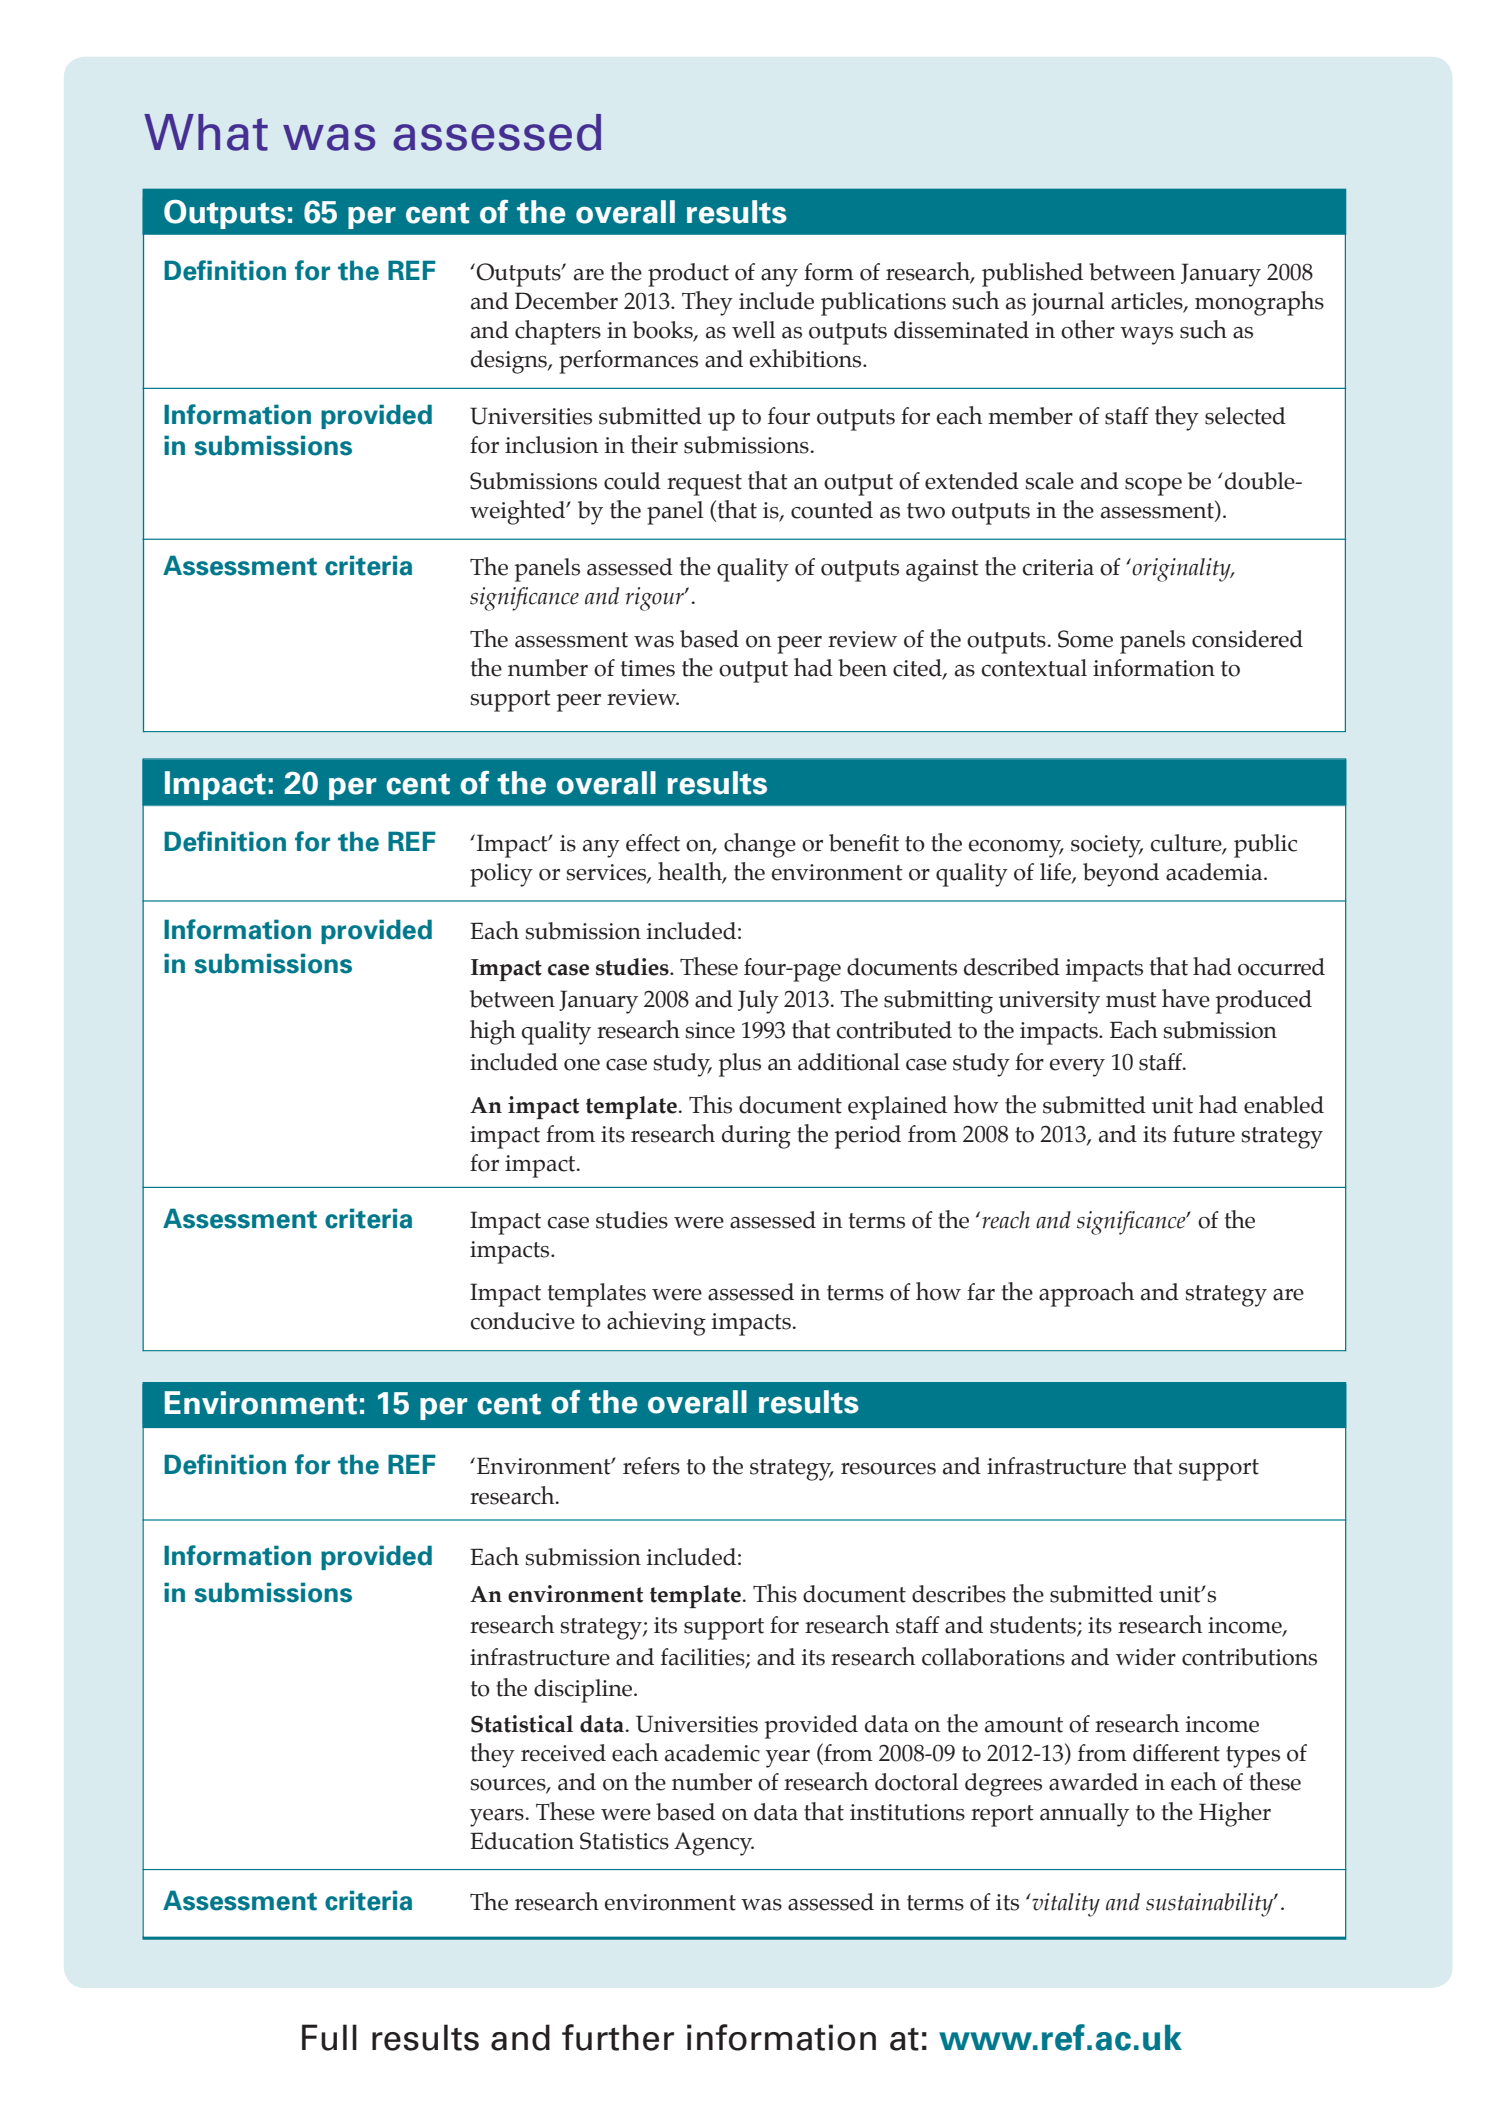  What do you see at coordinates (618, 2037) in the page?
I see `further` at bounding box center [618, 2037].
